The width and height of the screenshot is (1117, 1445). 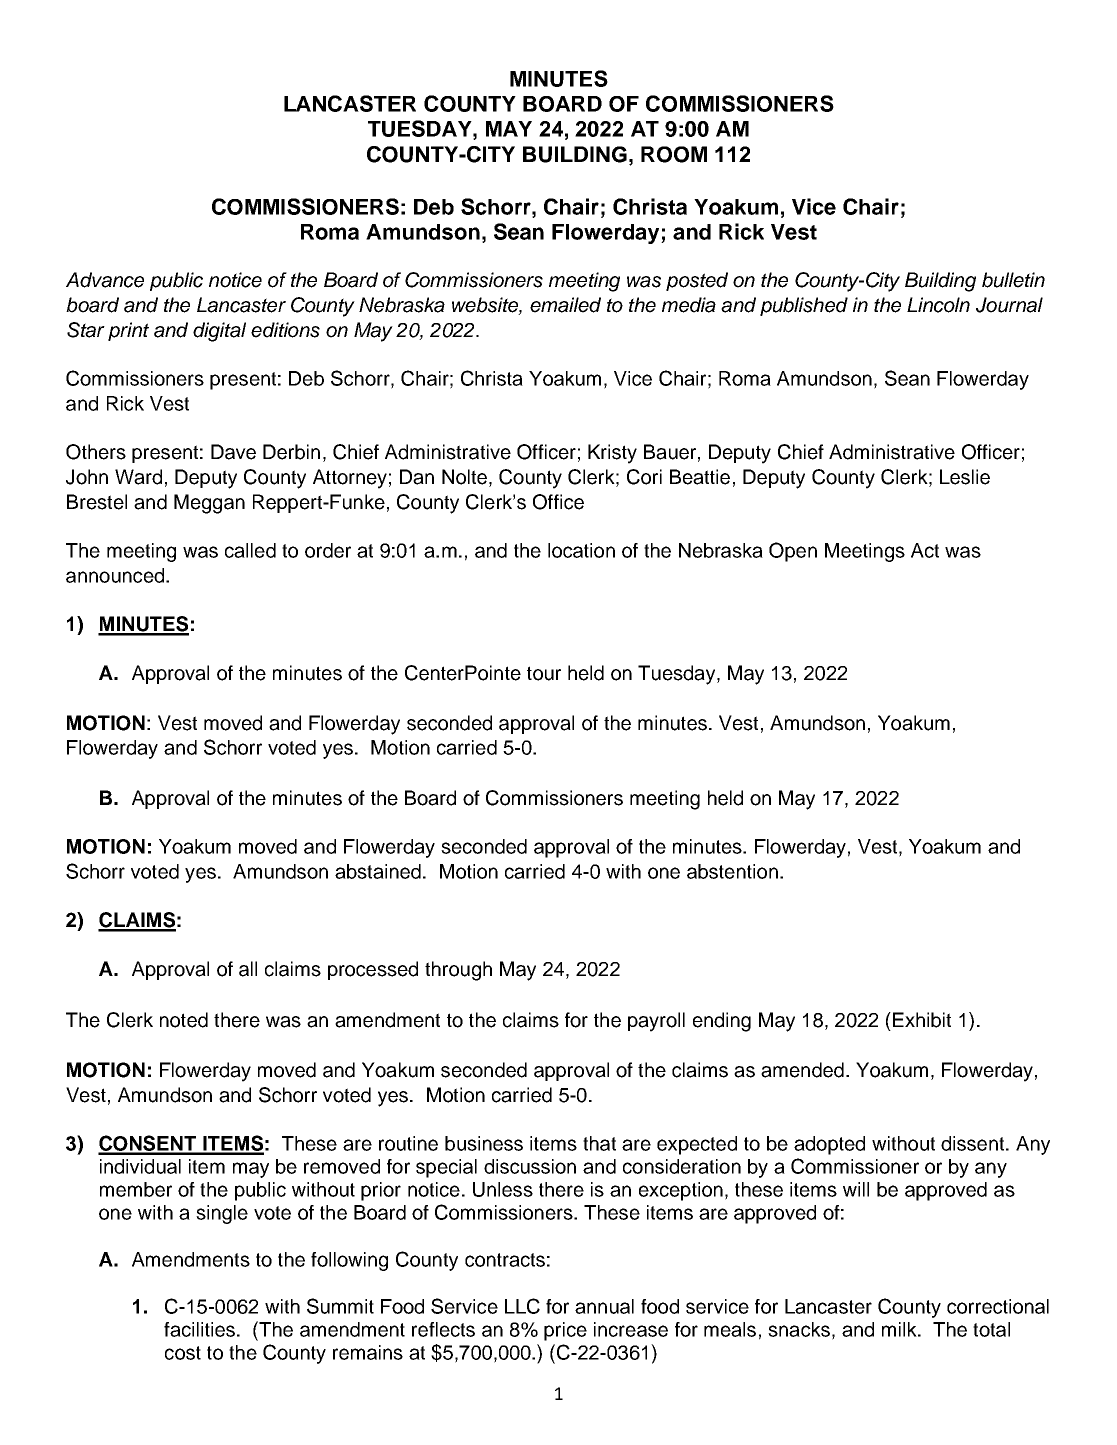 What do you see at coordinates (581, 550) in the screenshot?
I see `location` at bounding box center [581, 550].
